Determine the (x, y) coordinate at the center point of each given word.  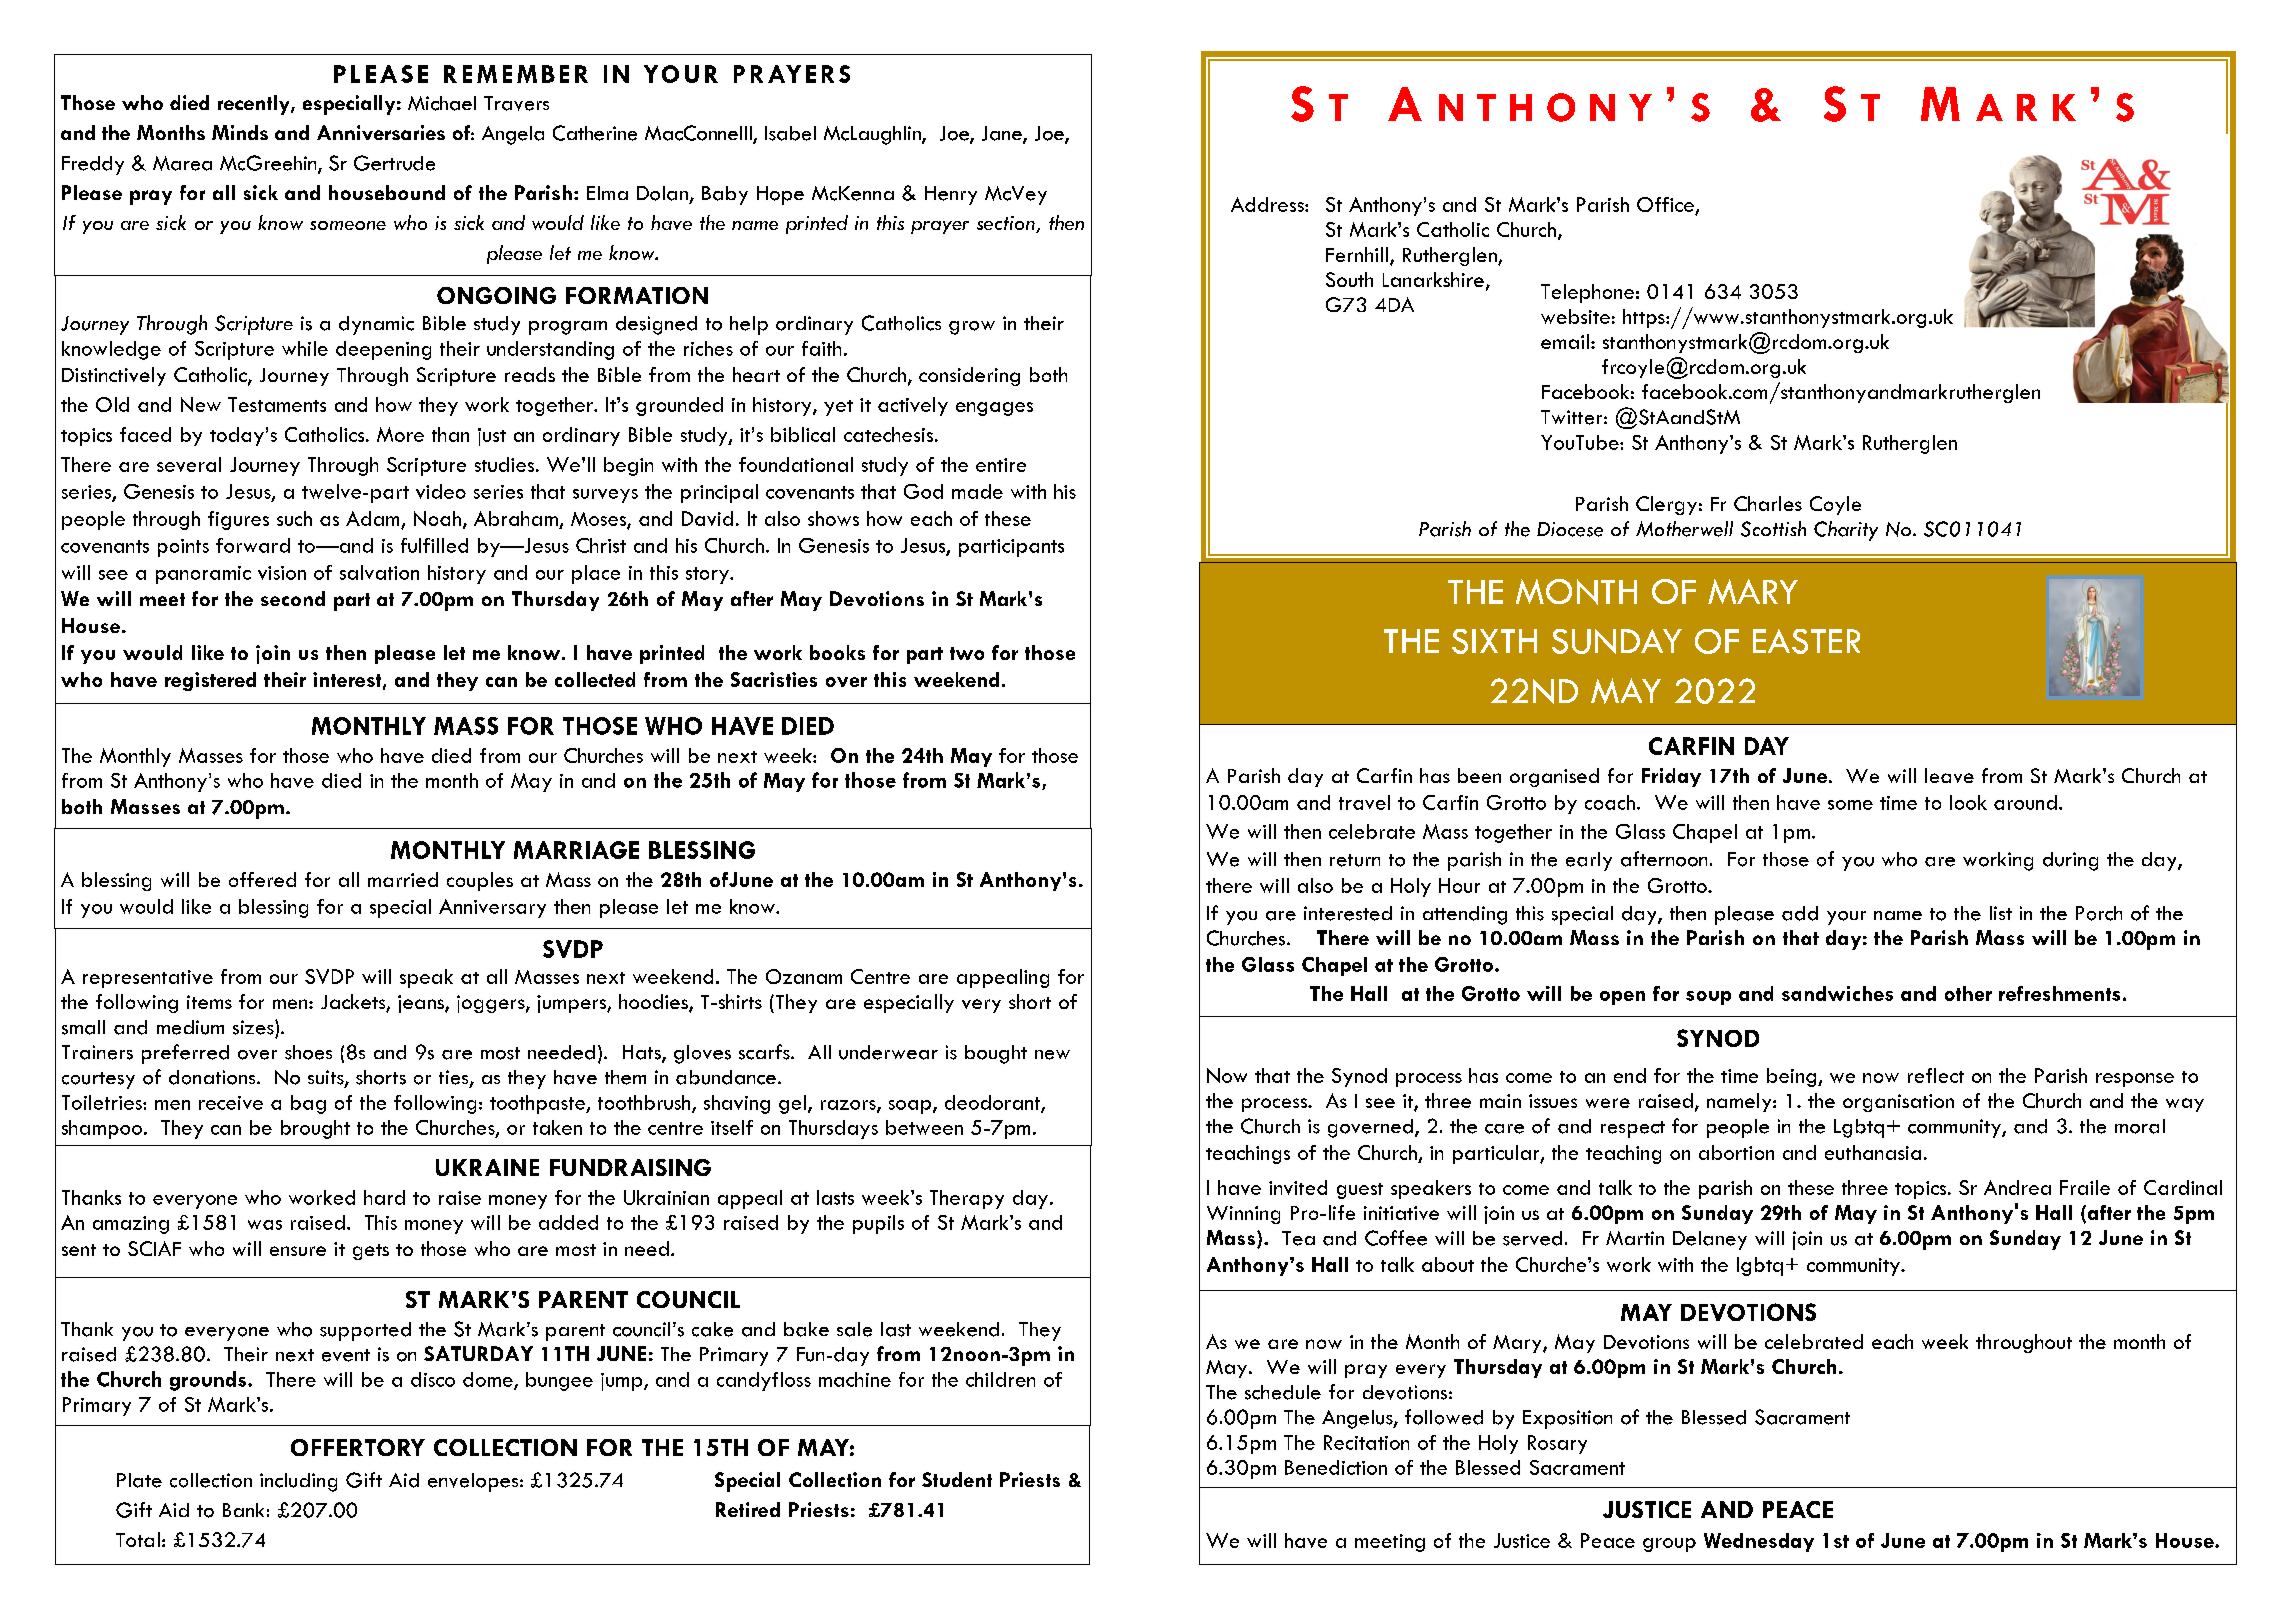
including (298, 1482)
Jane (1003, 134)
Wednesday (1759, 1542)
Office (1666, 206)
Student (957, 1479)
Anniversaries (381, 132)
